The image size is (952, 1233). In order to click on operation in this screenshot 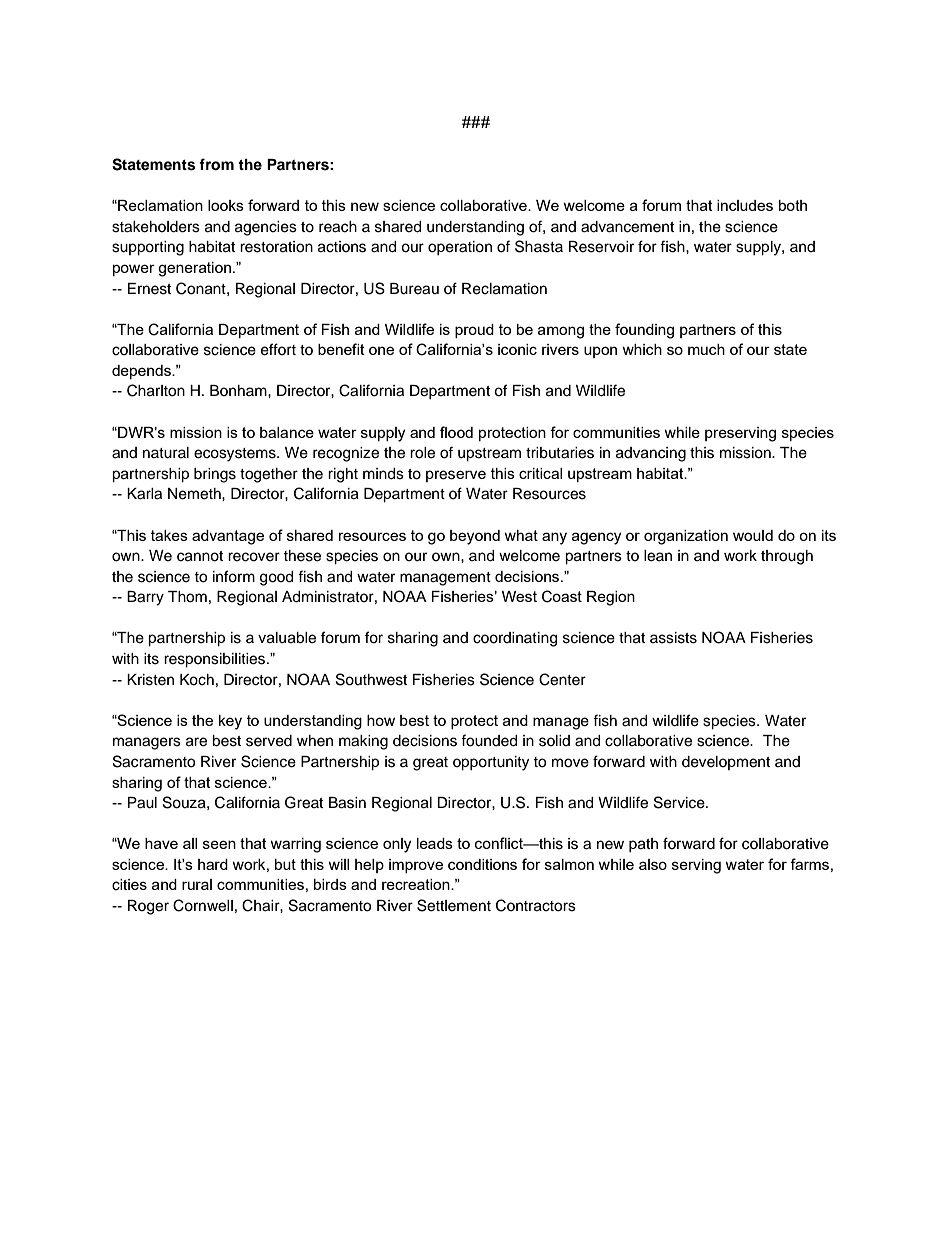, I will do `click(460, 248)`.
